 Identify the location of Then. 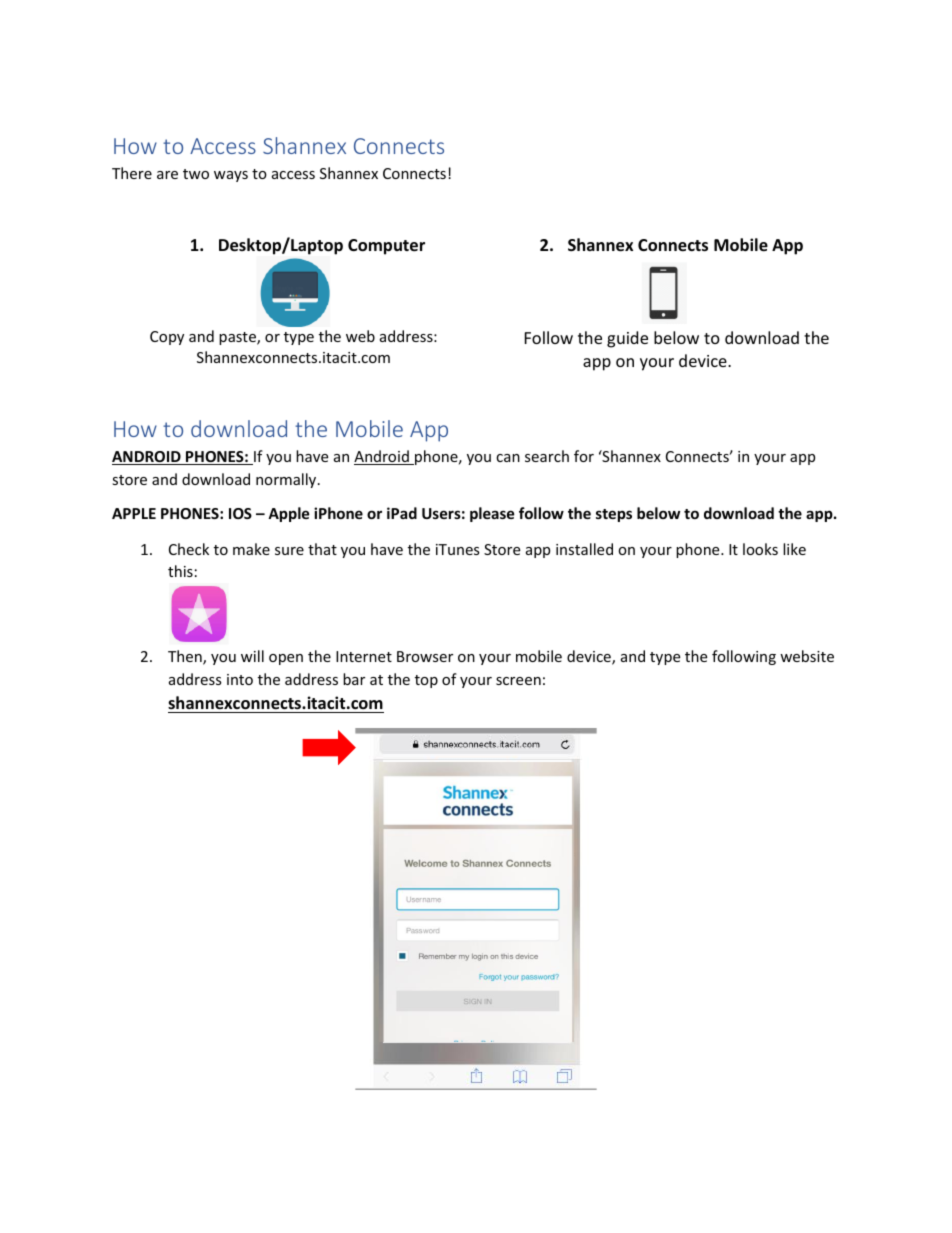
(186, 657).
